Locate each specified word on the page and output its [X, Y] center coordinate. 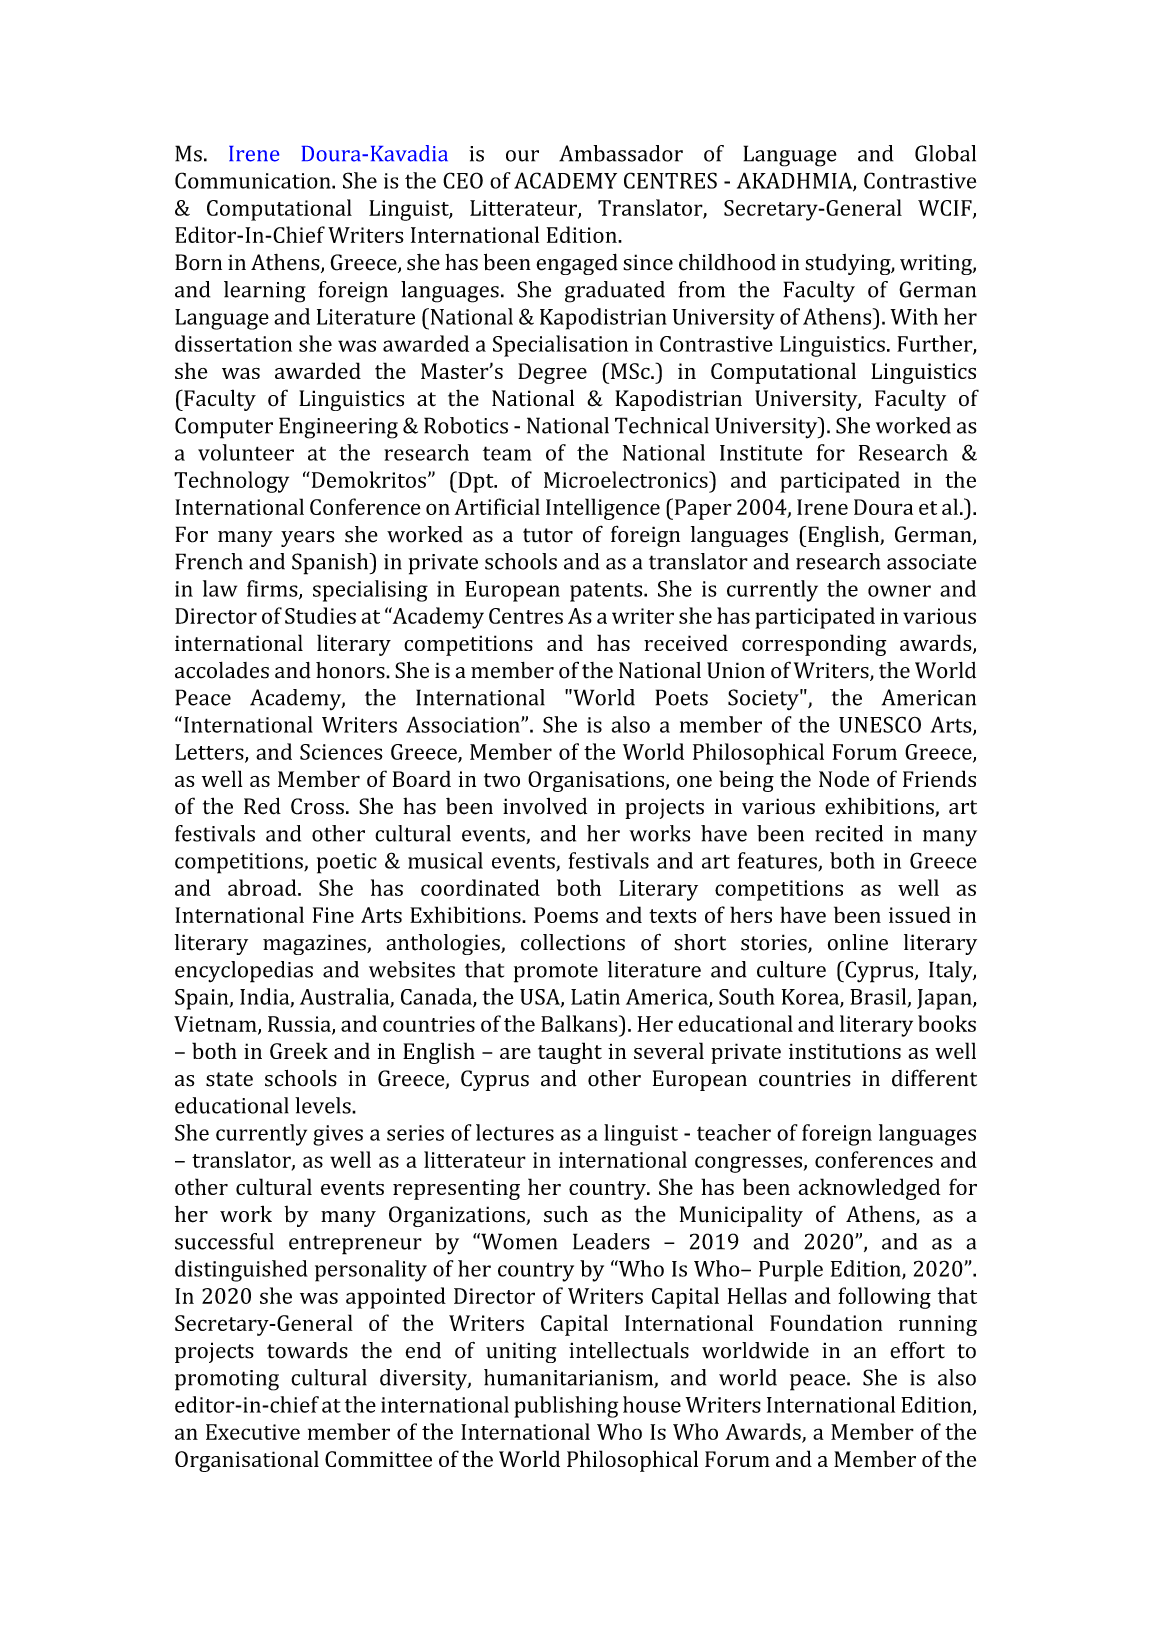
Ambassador [621, 153]
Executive [253, 1432]
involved [545, 806]
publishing [566, 1407]
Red [262, 806]
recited [849, 833]
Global [945, 153]
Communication [254, 180]
